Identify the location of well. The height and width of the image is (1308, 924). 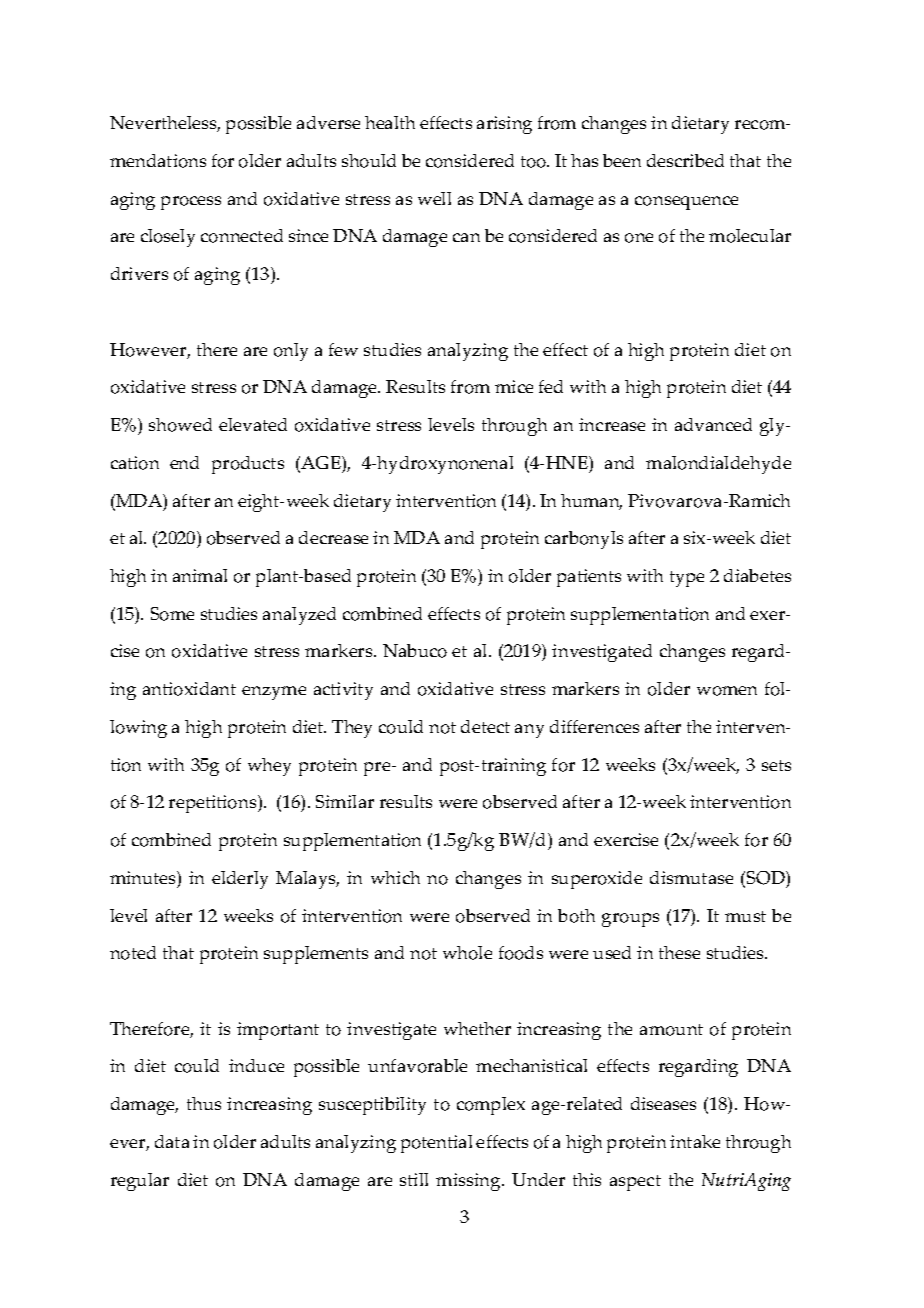
(434, 198).
